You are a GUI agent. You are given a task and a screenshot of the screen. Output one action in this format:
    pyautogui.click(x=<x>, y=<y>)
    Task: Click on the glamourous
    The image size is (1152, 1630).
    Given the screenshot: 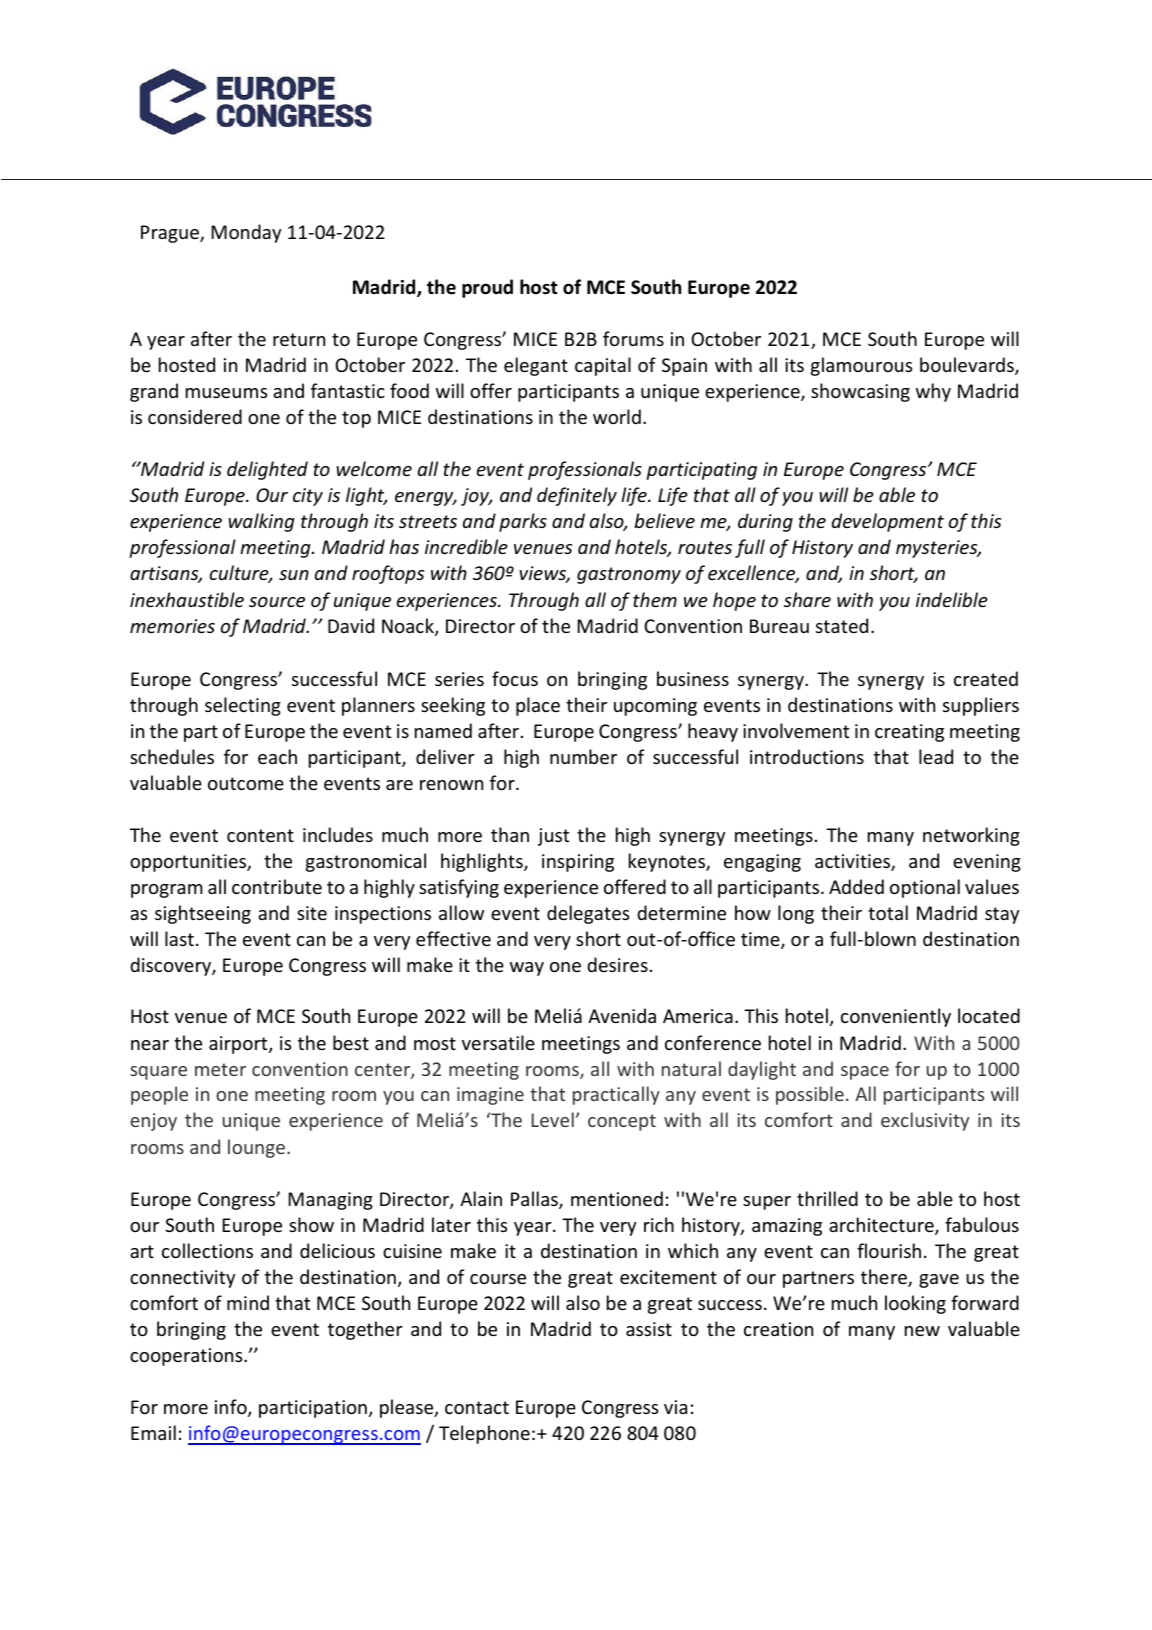 What is the action you would take?
    pyautogui.click(x=861, y=366)
